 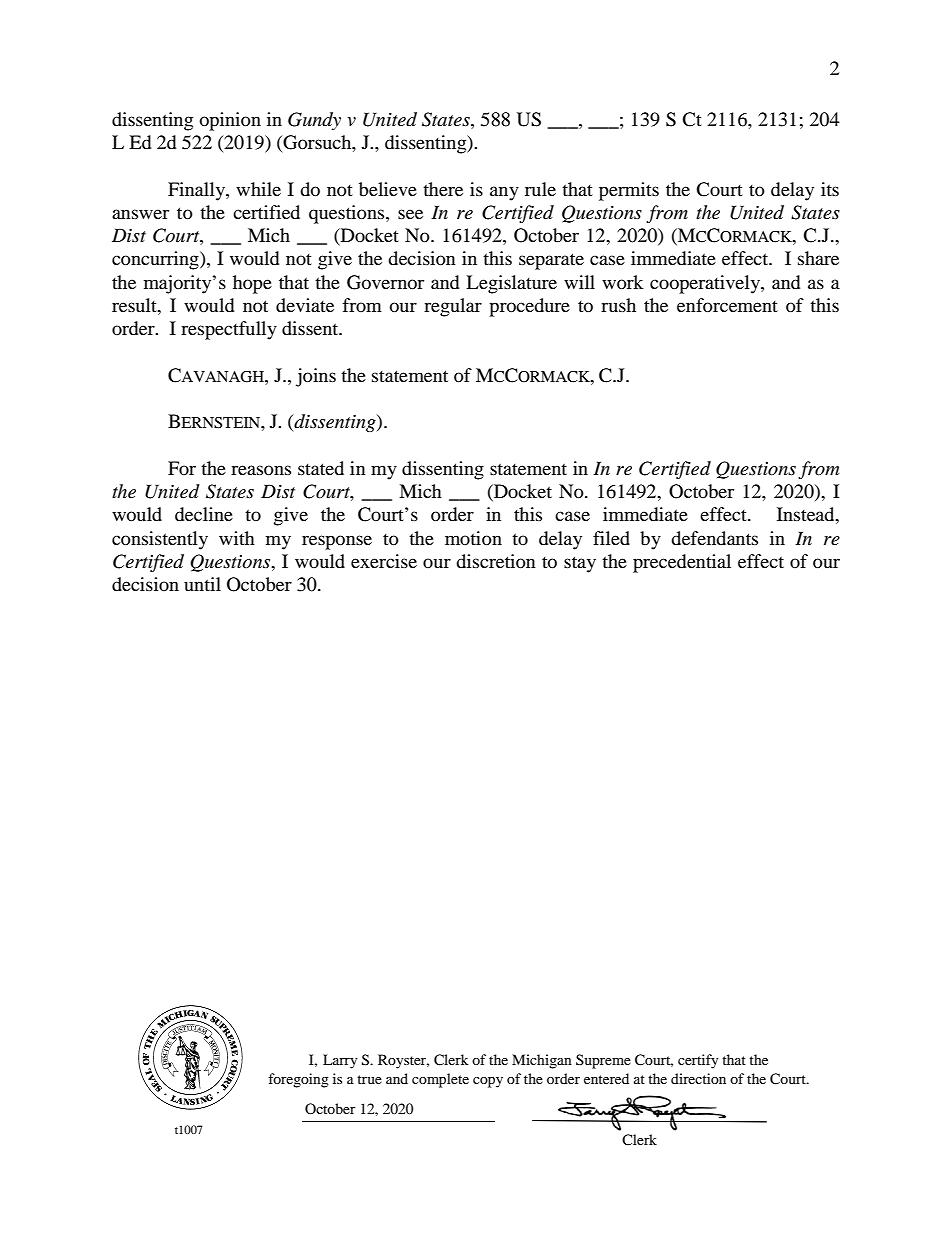 I want to click on foregoing, so click(x=298, y=1080).
